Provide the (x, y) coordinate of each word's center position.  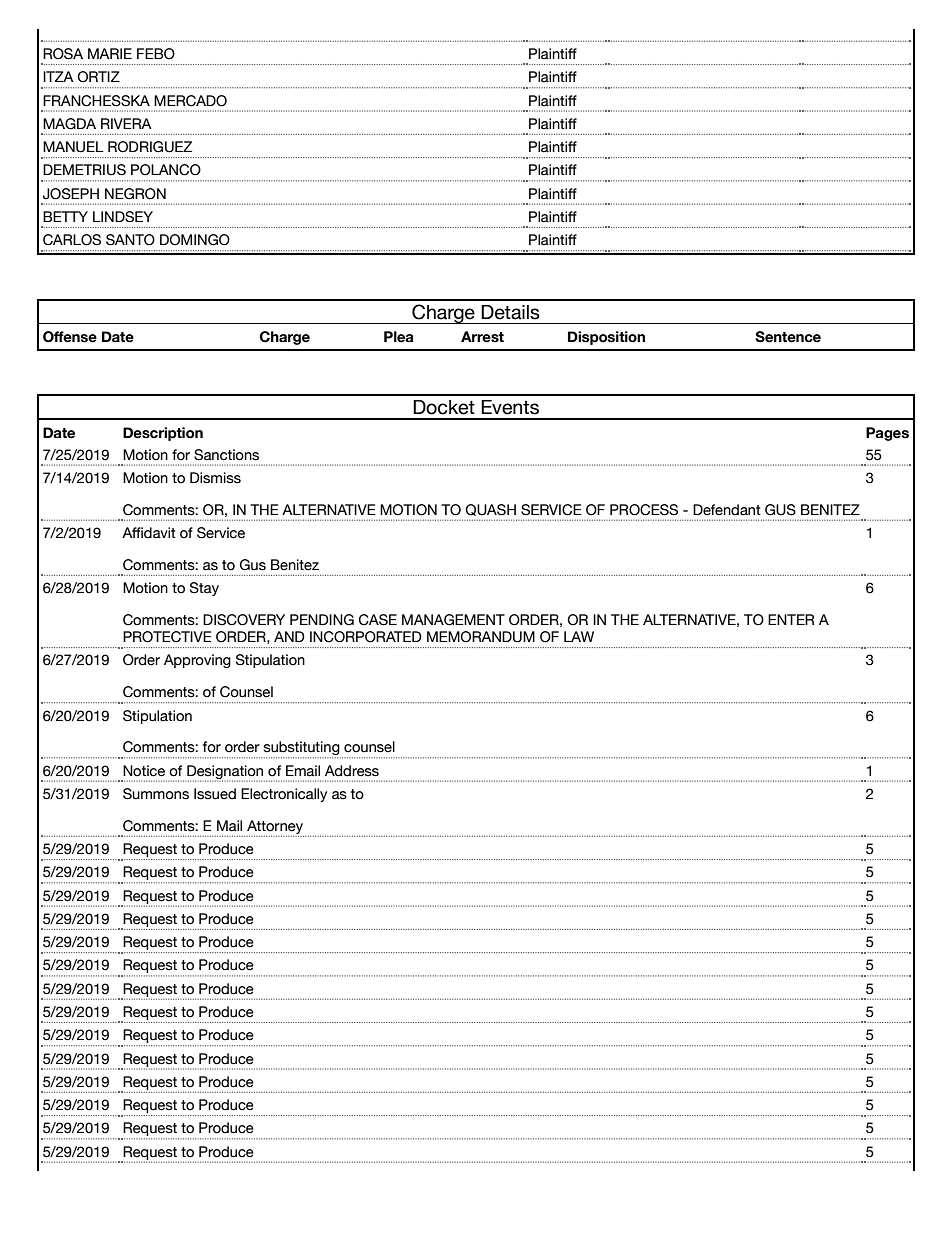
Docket (444, 407)
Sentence (788, 337)
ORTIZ (98, 77)
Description (163, 434)
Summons (156, 794)
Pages (887, 434)
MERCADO (190, 101)
